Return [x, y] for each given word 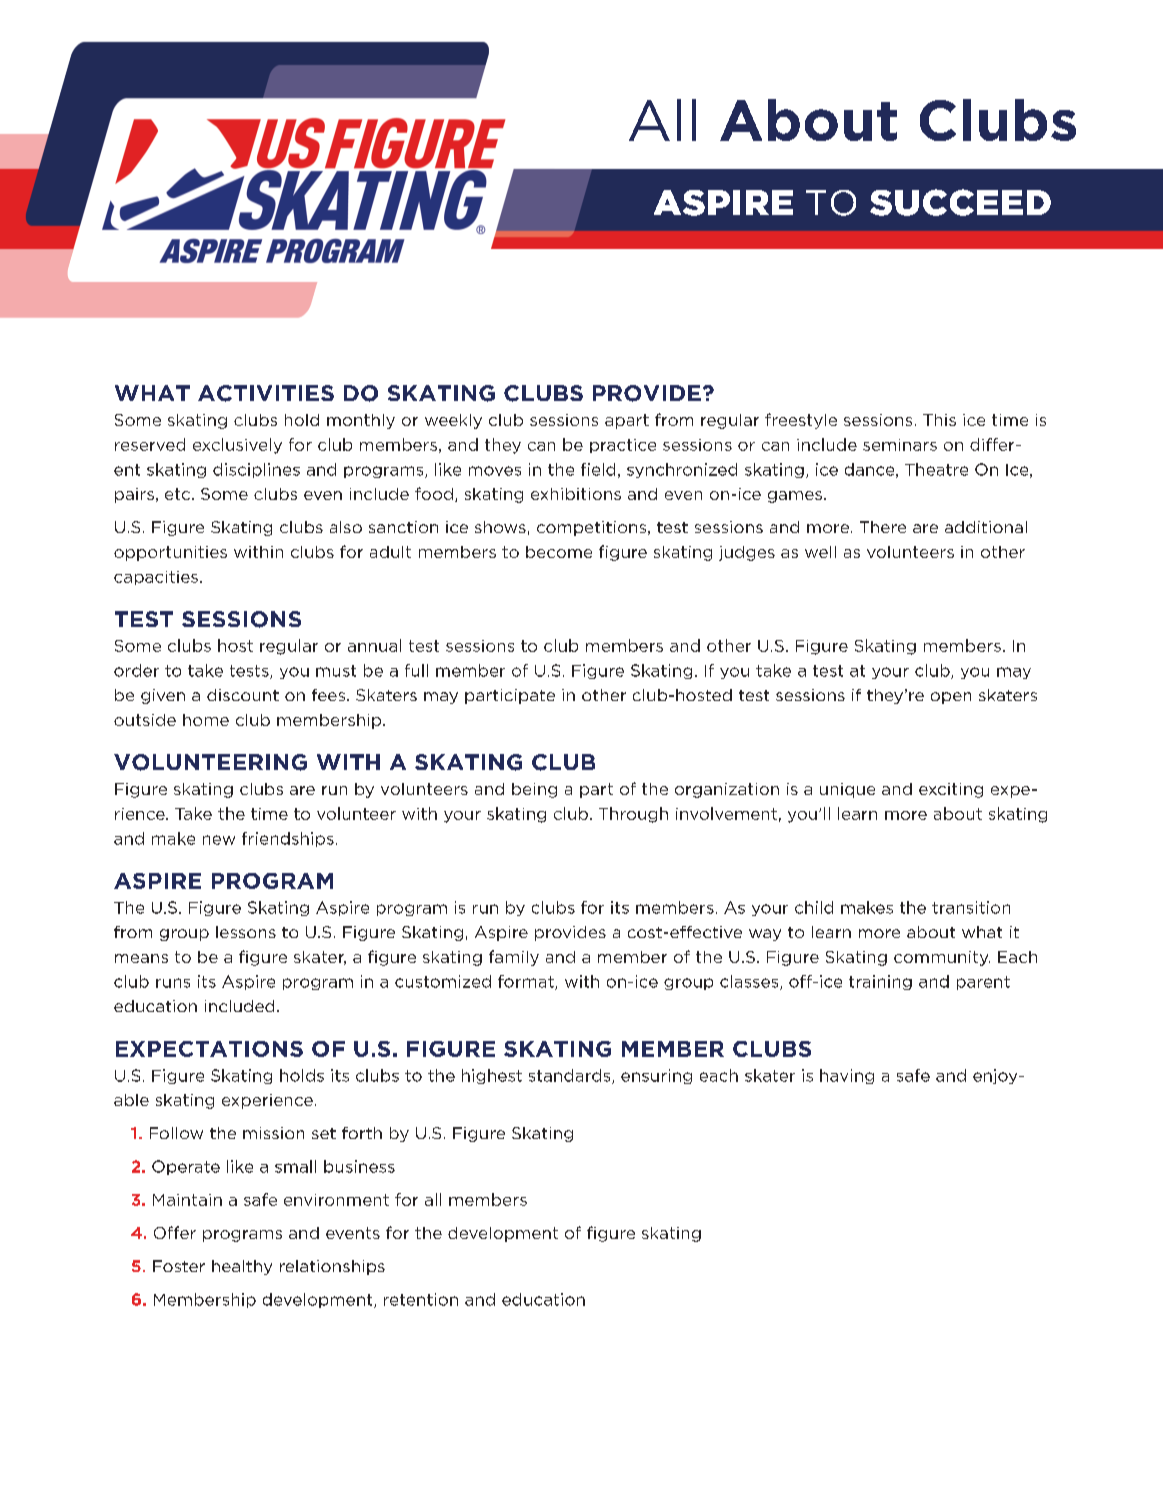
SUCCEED [960, 202]
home [206, 720]
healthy [242, 1267]
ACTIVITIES [266, 393]
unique [847, 790]
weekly [453, 421]
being [534, 790]
